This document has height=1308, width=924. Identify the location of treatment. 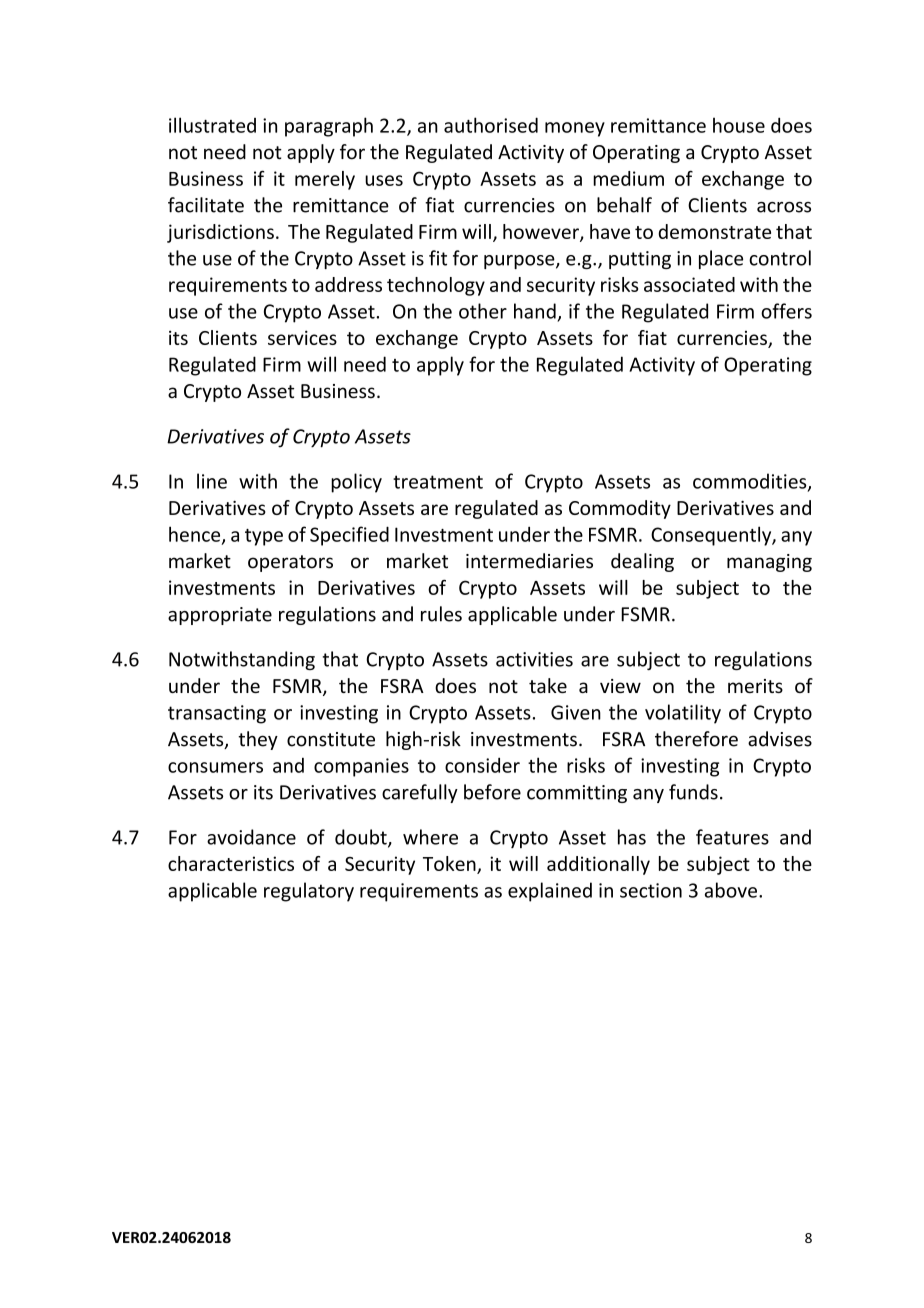
(438, 482).
